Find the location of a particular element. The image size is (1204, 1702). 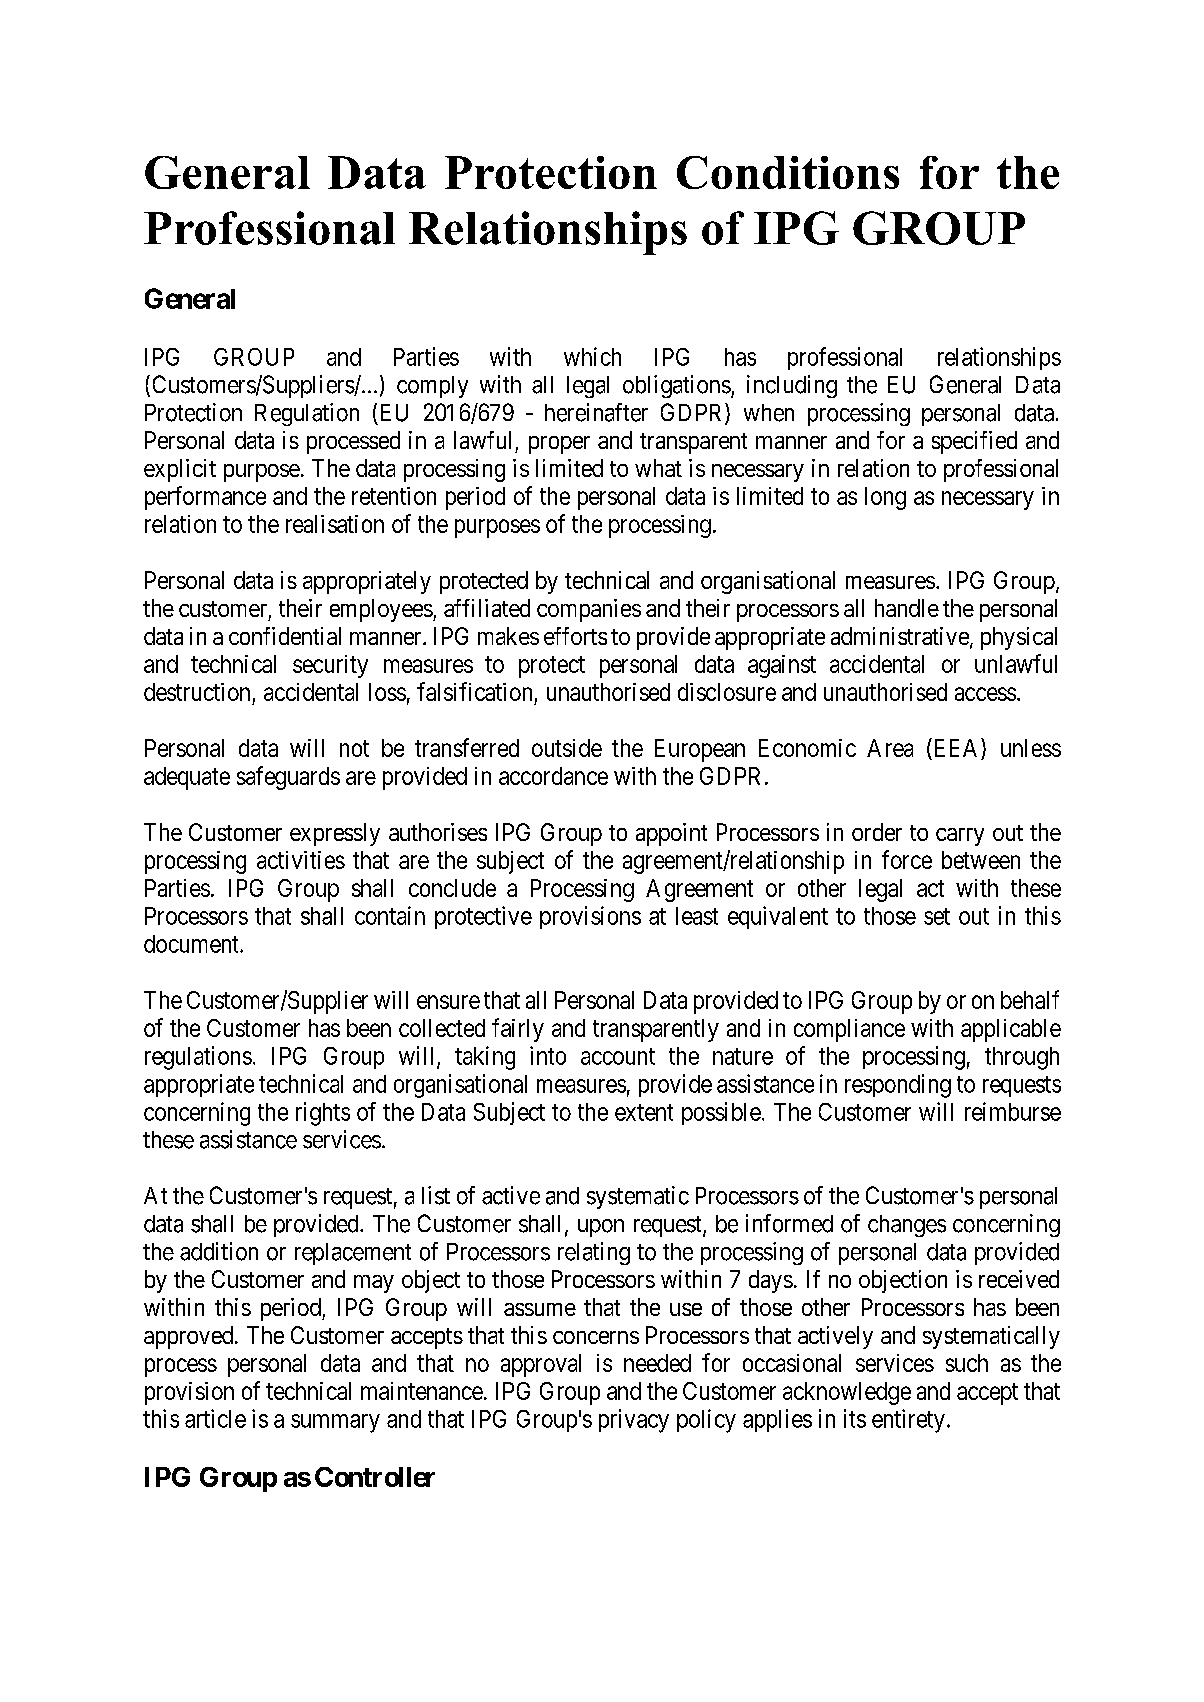

rights is located at coordinates (323, 1114).
